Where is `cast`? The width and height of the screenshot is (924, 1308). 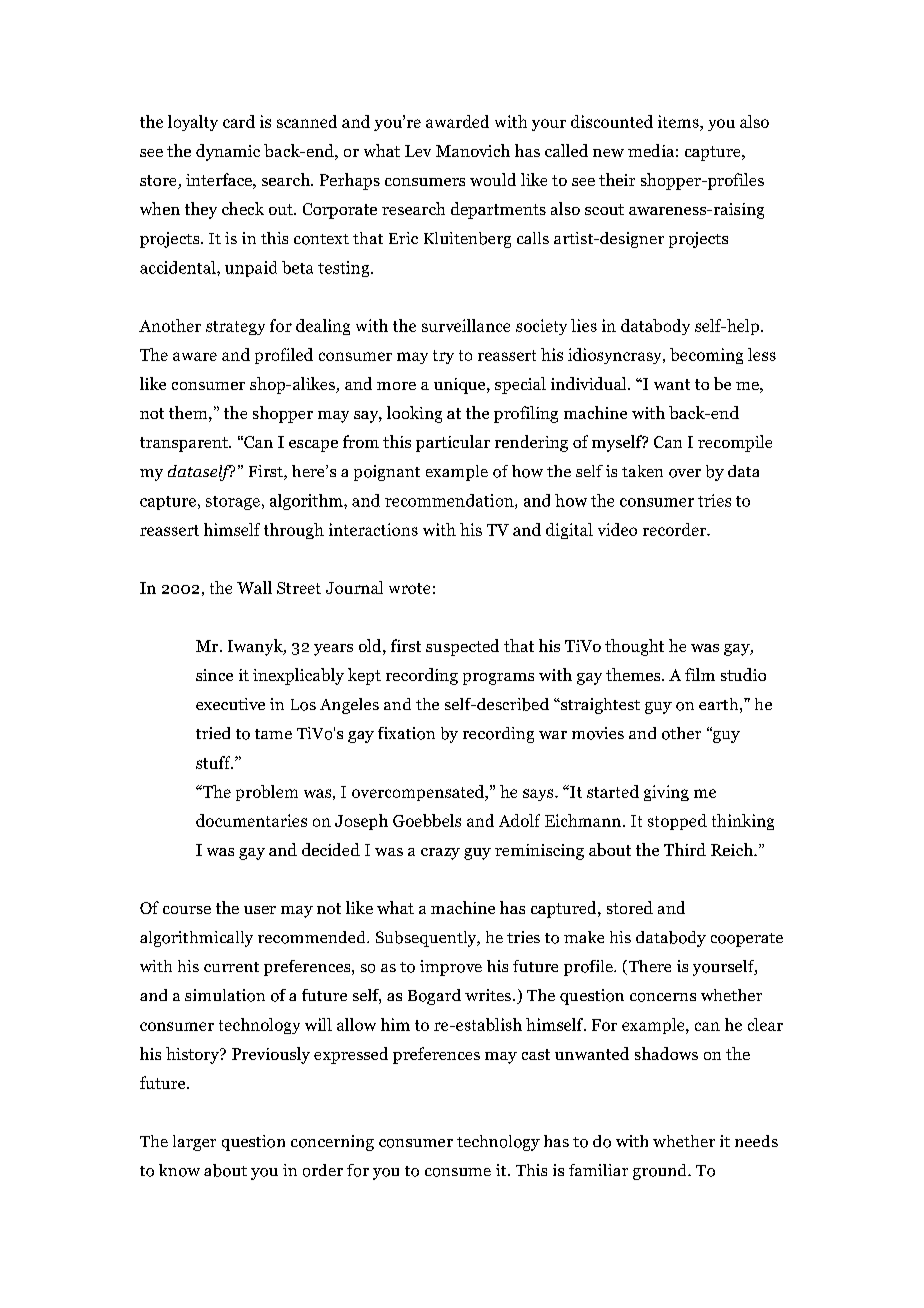
cast is located at coordinates (536, 1054).
